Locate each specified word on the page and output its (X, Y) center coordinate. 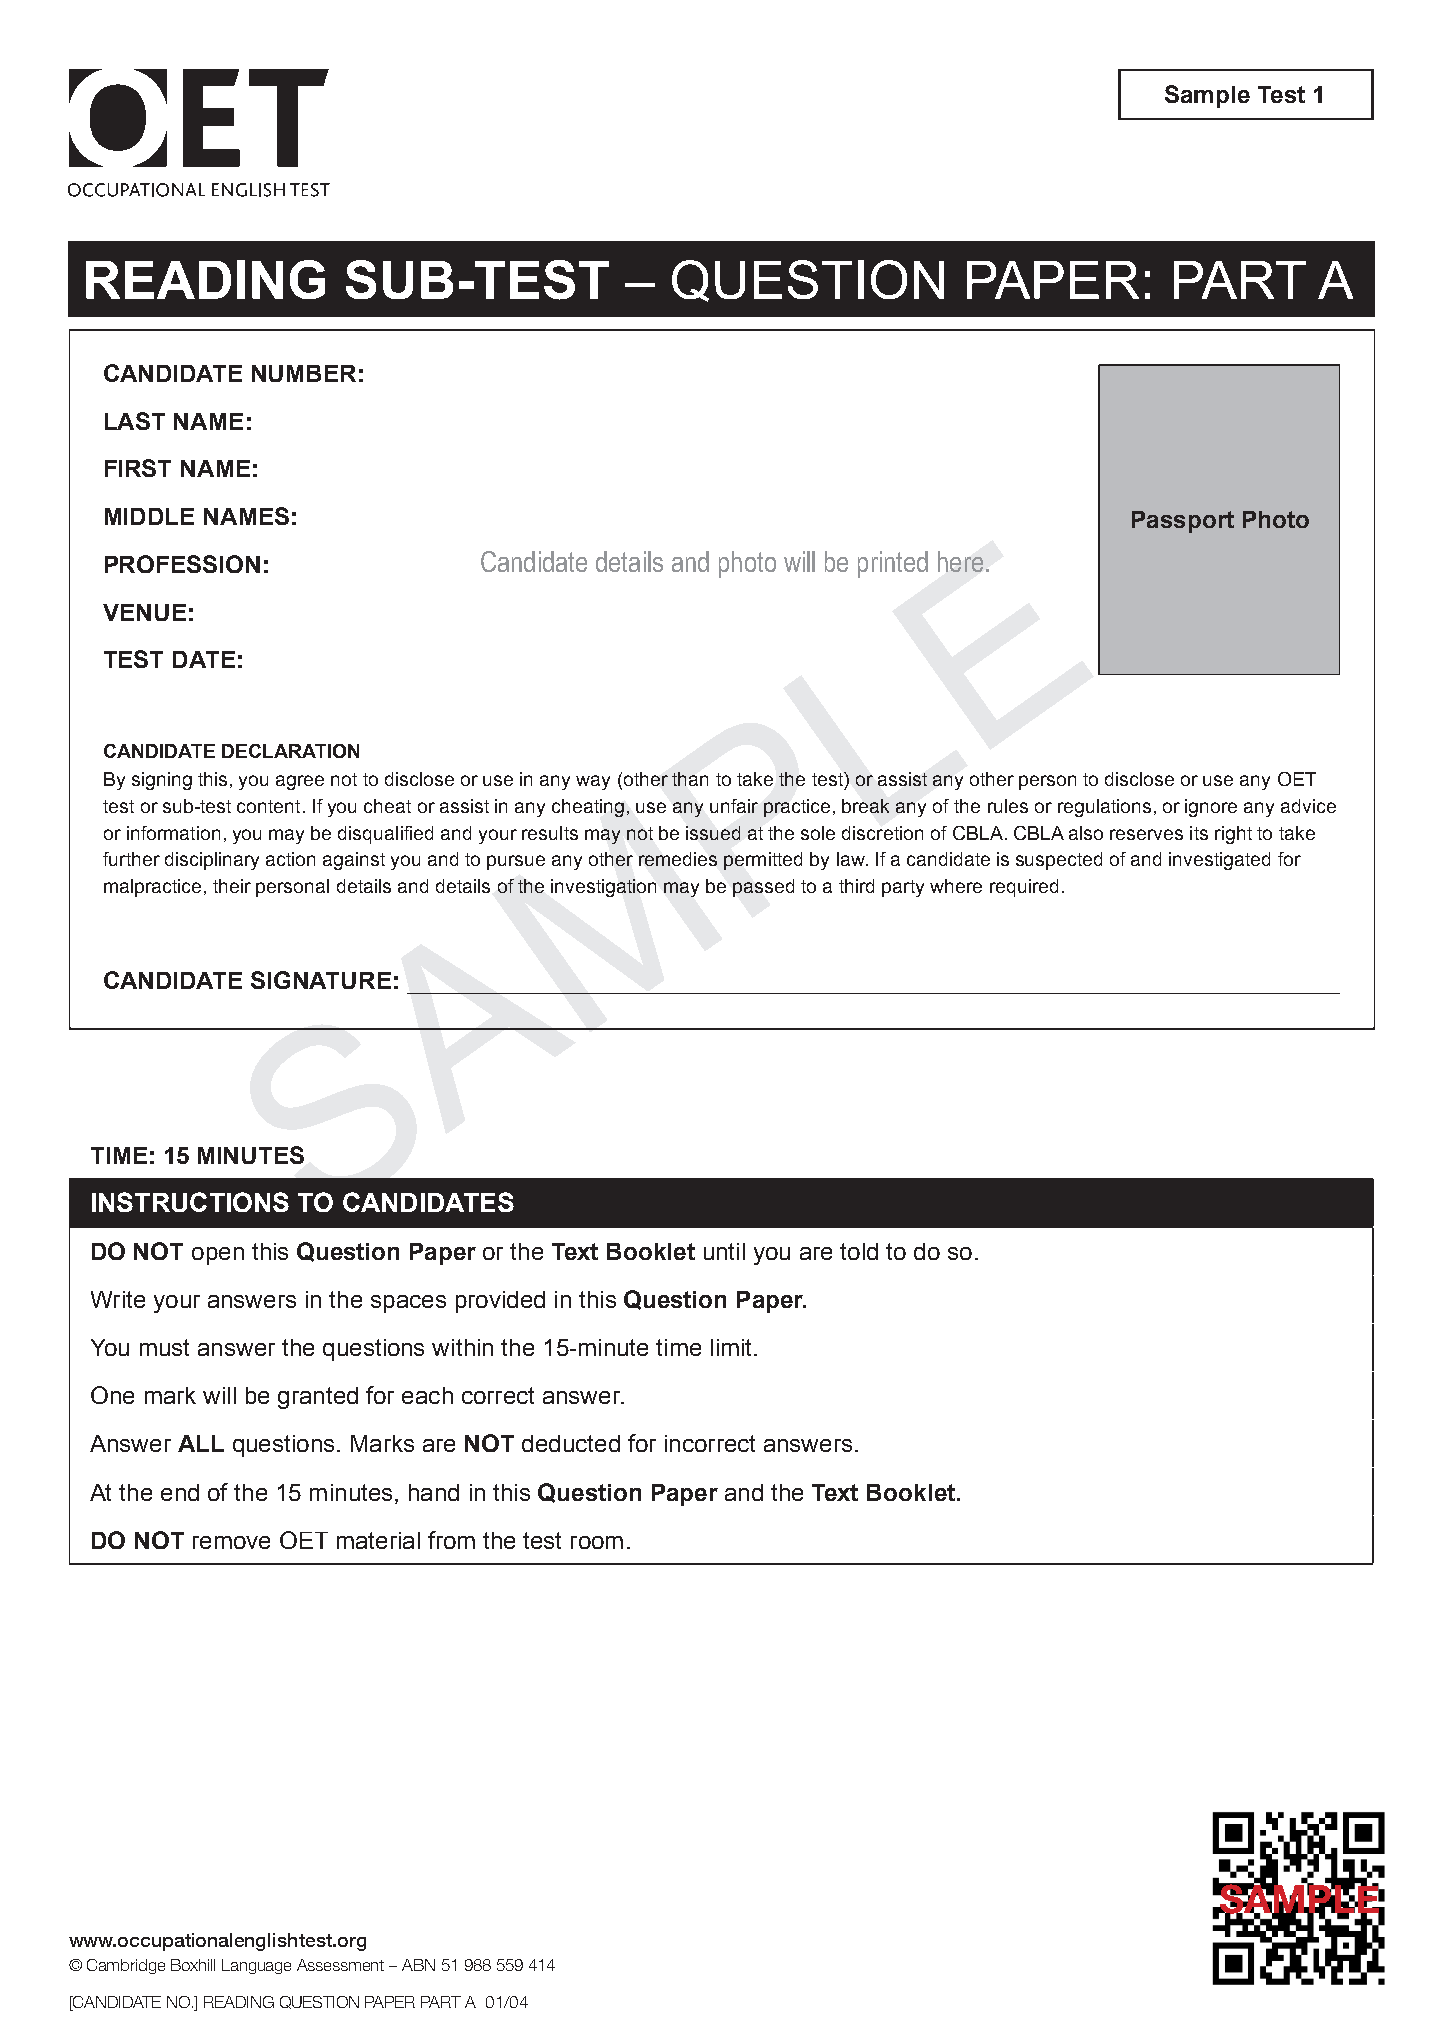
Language (256, 1966)
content (268, 806)
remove (231, 1542)
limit (733, 1347)
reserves (1146, 834)
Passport (1183, 522)
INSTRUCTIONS (190, 1202)
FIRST (138, 468)
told (859, 1251)
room (597, 1542)
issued (713, 833)
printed (893, 564)
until (724, 1251)
